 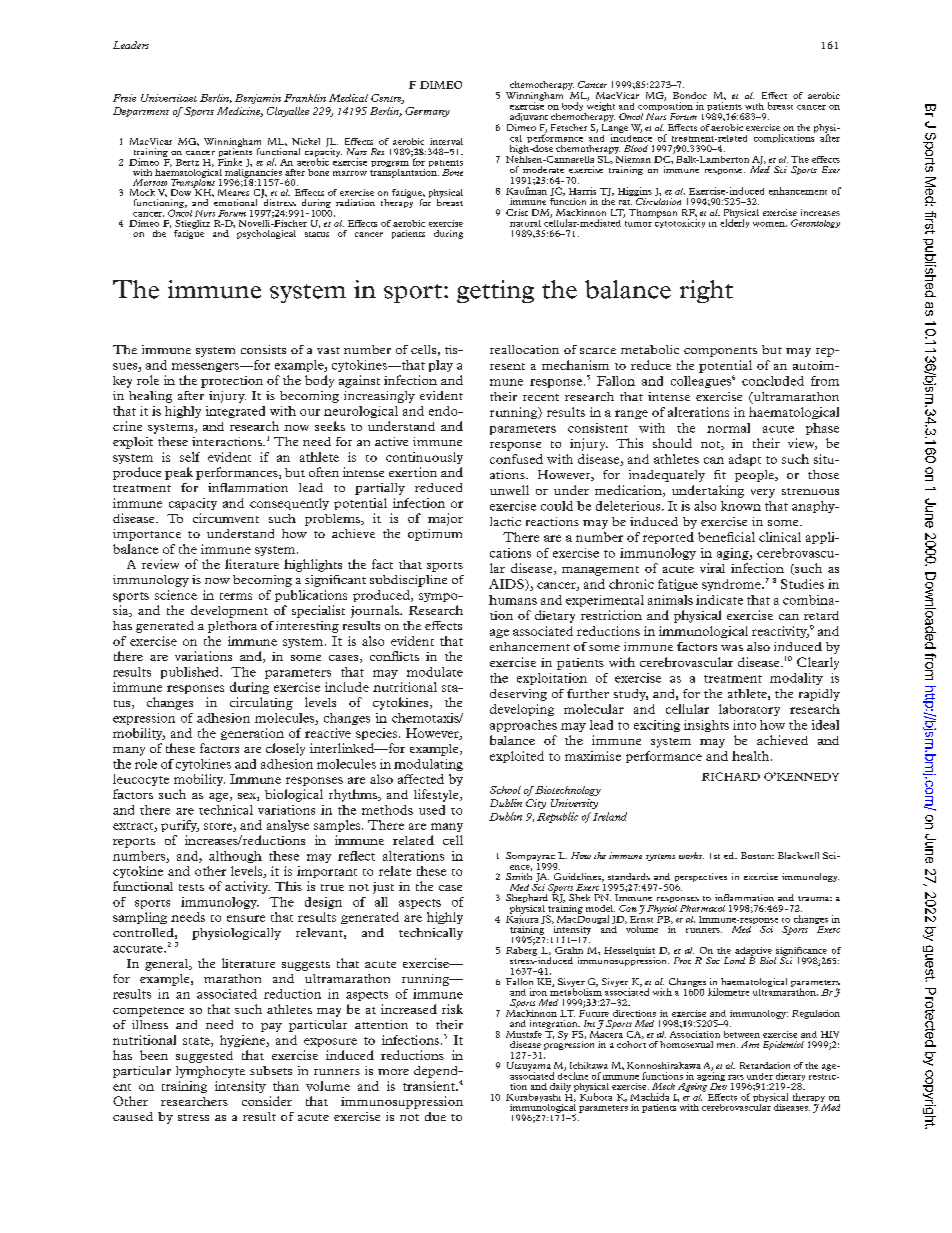 I want to click on continuously, so click(x=424, y=458).
